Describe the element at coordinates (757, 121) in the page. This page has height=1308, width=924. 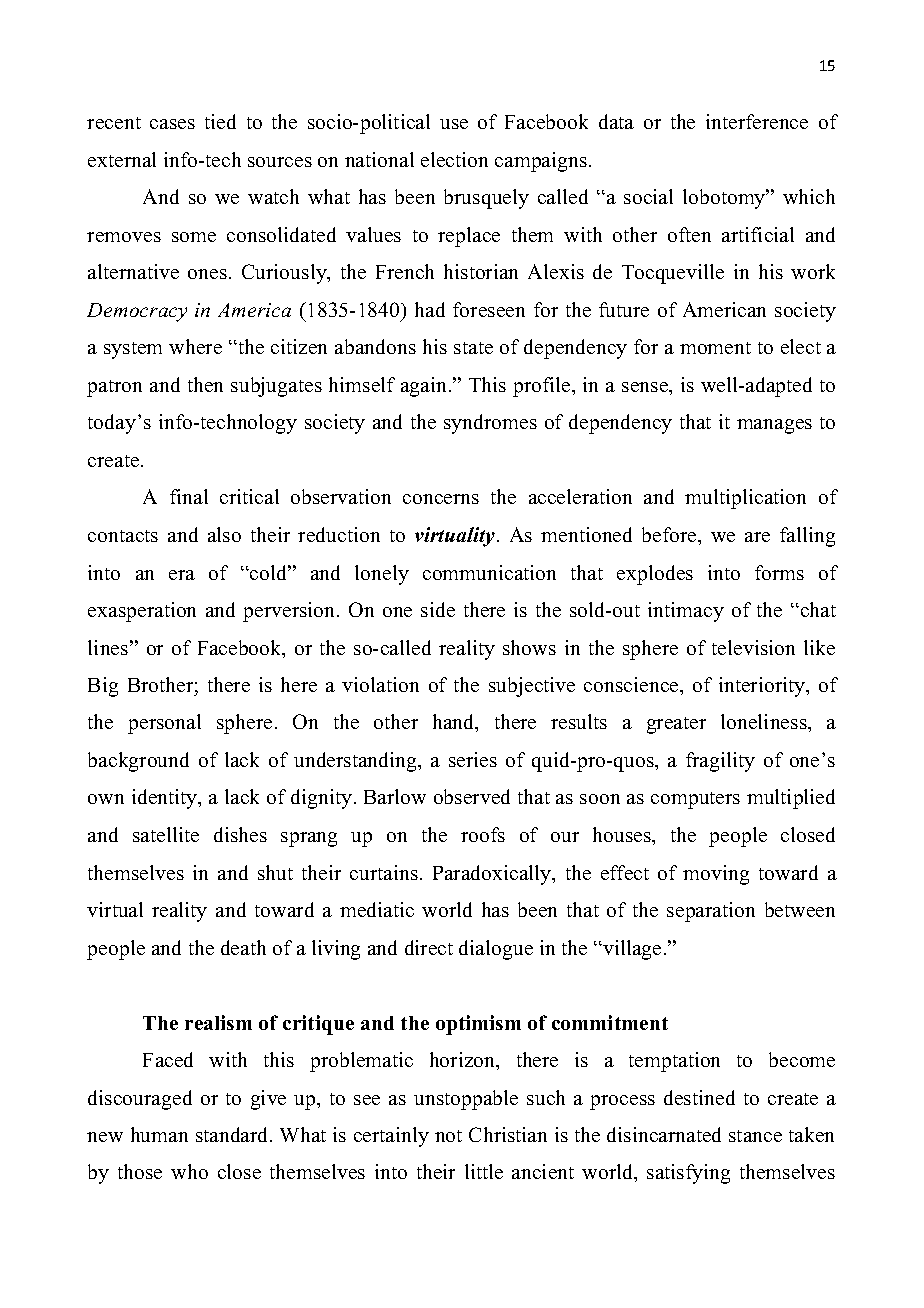
I see `interference` at that location.
